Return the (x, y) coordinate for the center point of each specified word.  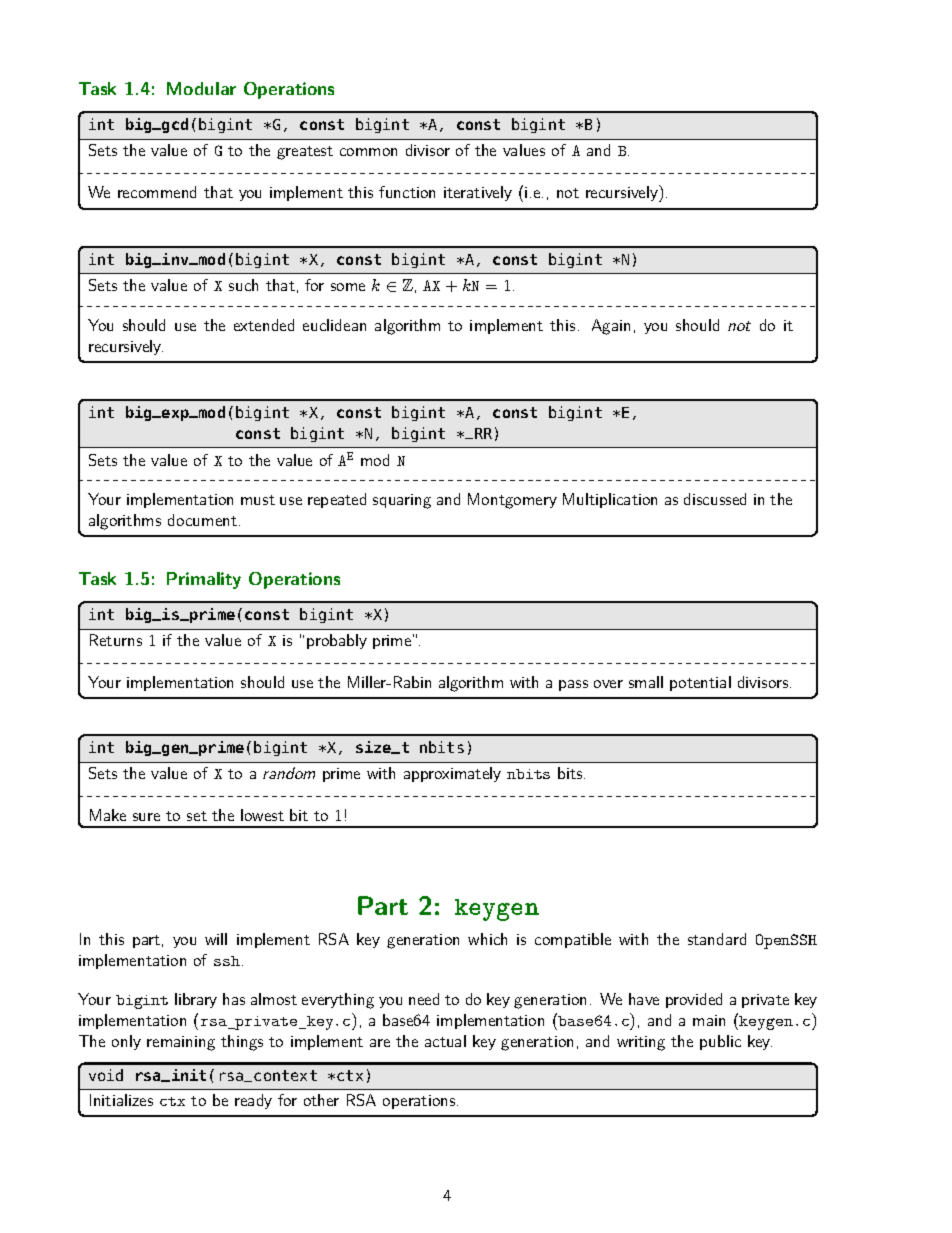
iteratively (478, 193)
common (368, 152)
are (380, 1043)
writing (641, 1043)
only (126, 1042)
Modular (201, 88)
